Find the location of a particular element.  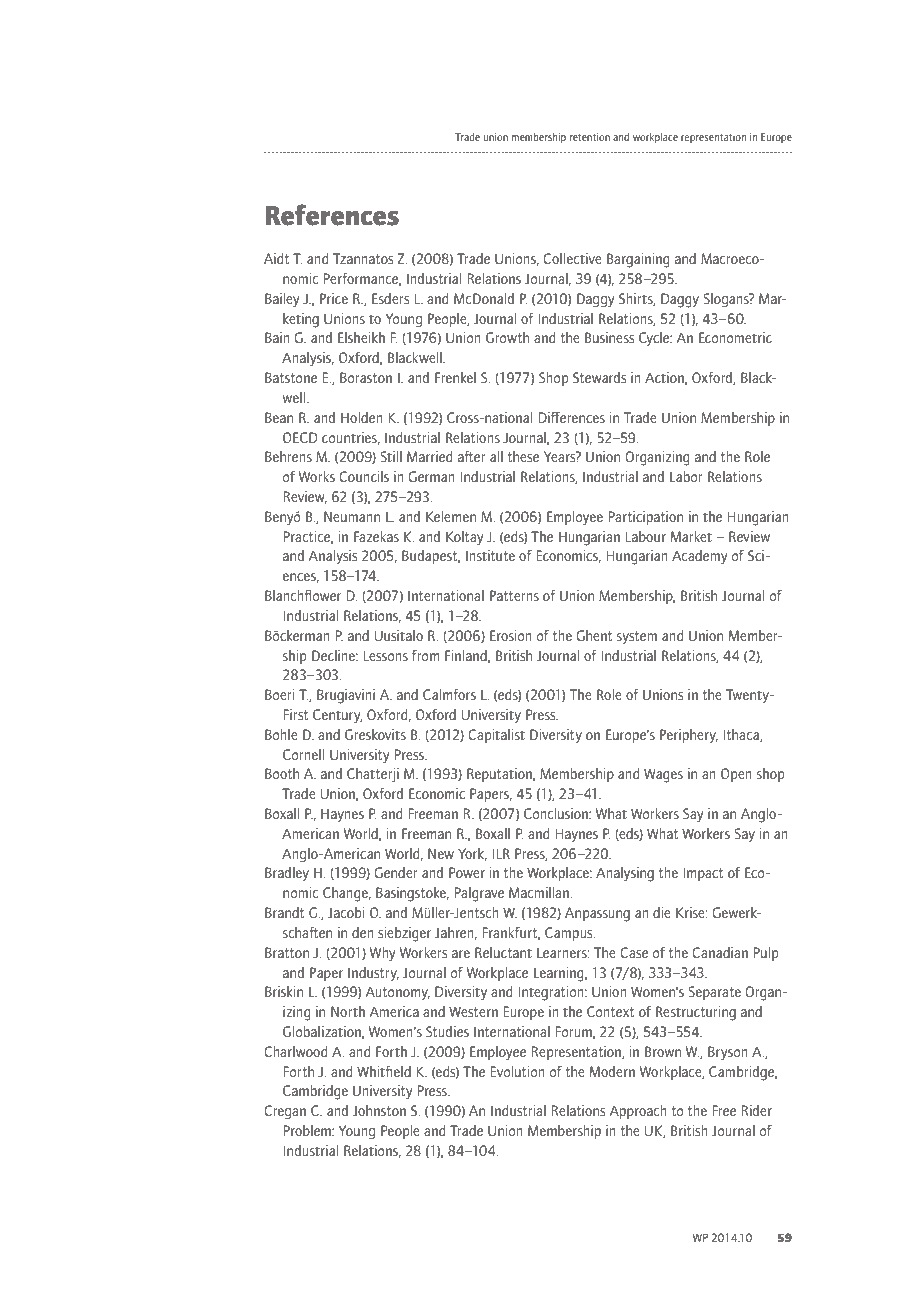

Evolution is located at coordinates (517, 1071).
